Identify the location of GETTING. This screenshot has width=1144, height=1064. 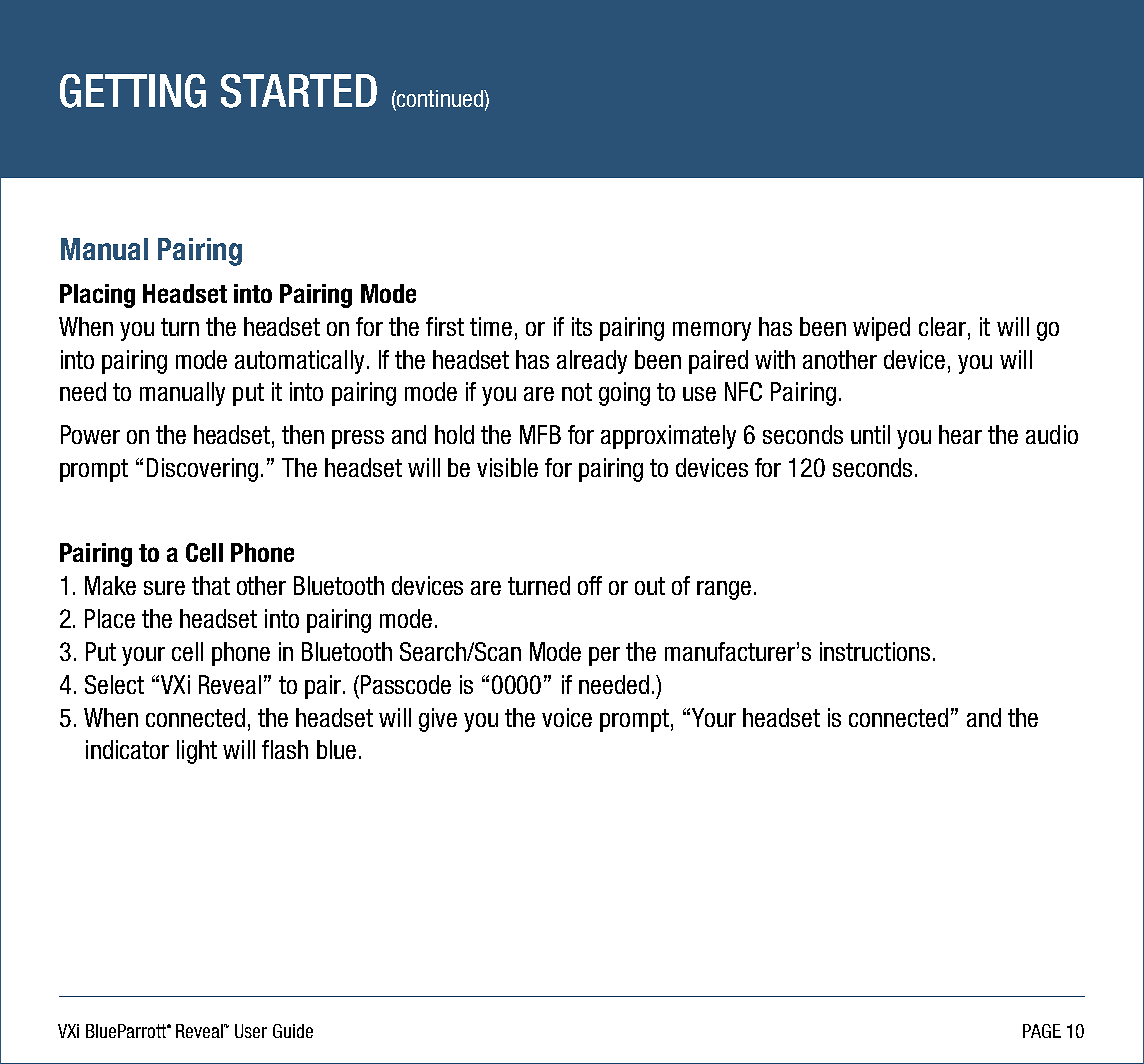
(133, 91).
